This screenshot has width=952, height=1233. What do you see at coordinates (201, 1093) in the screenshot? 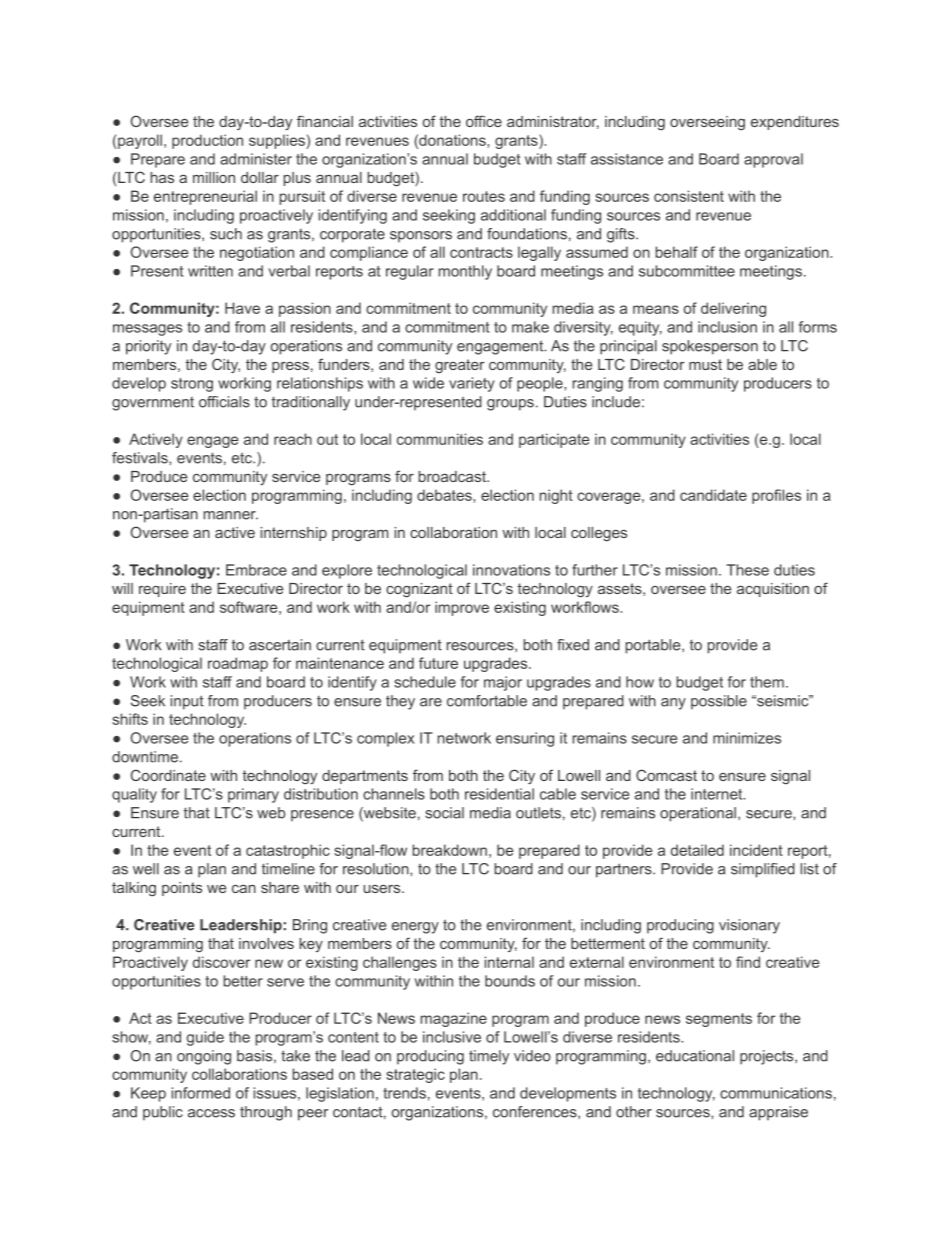
I see `informed` at bounding box center [201, 1093].
